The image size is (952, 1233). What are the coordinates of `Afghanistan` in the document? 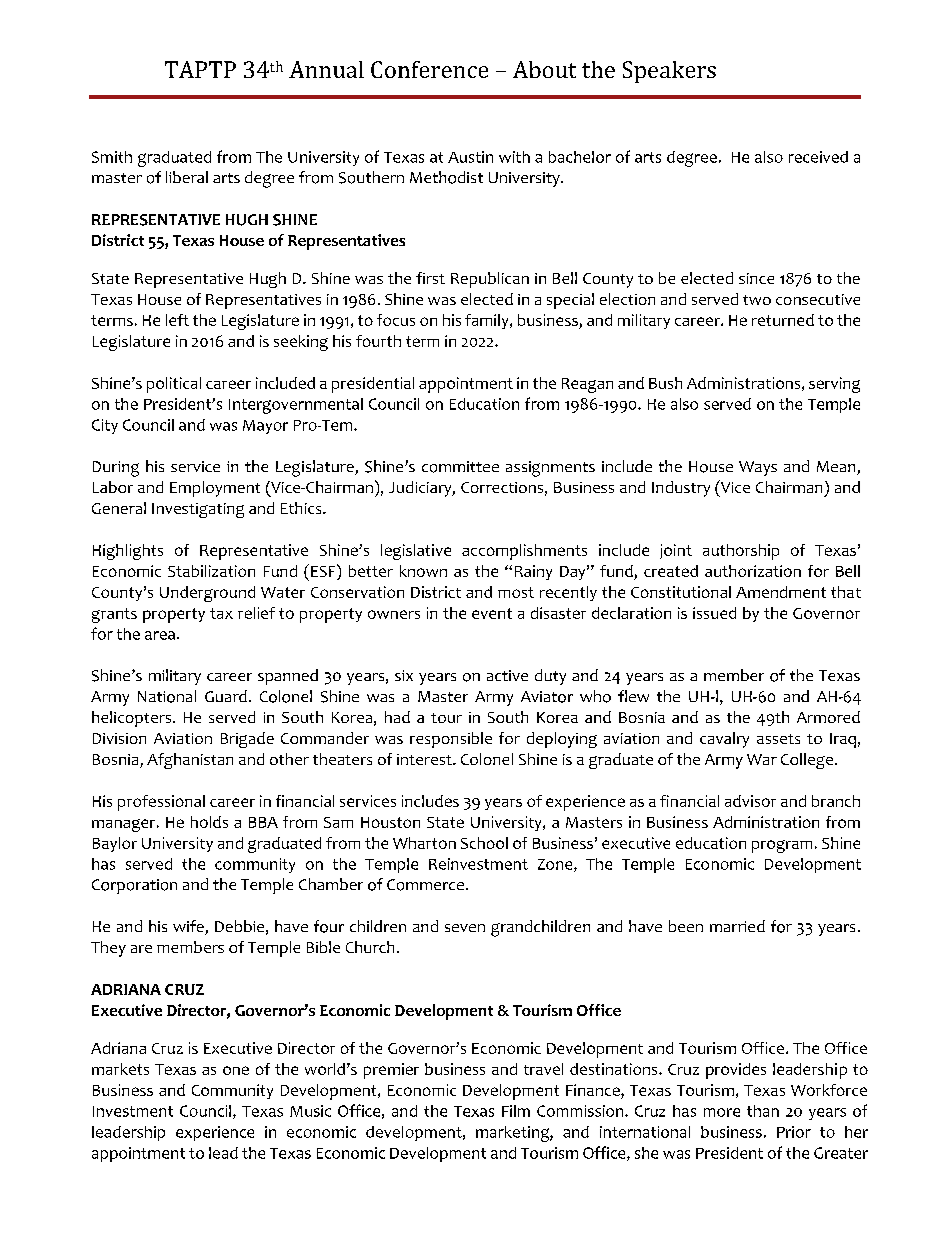 It's located at (190, 761).
